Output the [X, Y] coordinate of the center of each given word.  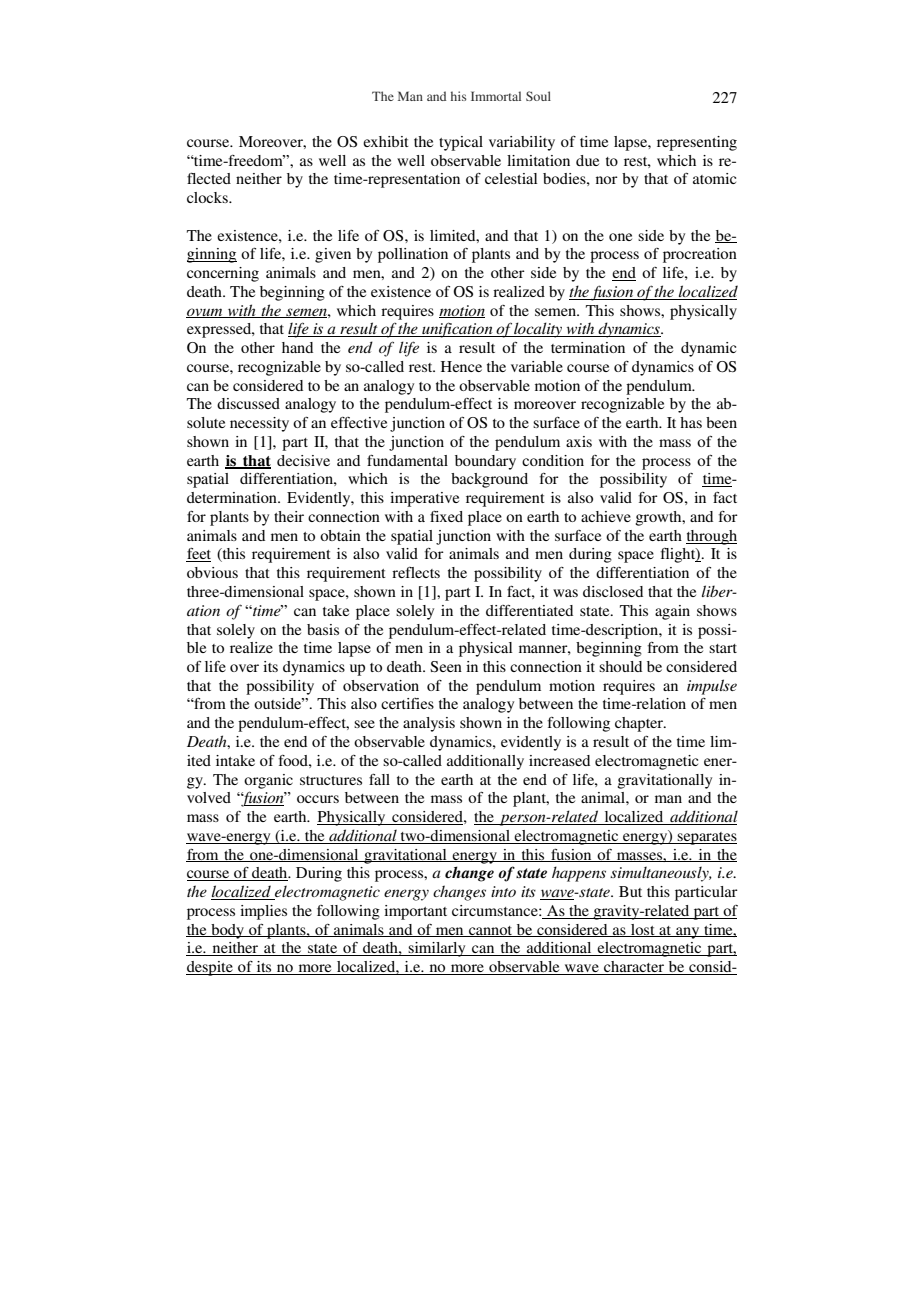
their [289, 516]
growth [659, 518]
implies [263, 912]
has [691, 422]
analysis [429, 724]
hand [297, 347]
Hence [461, 366]
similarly [437, 949]
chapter [640, 724]
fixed [446, 516]
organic [268, 781]
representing [697, 143]
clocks [208, 197]
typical [461, 143]
